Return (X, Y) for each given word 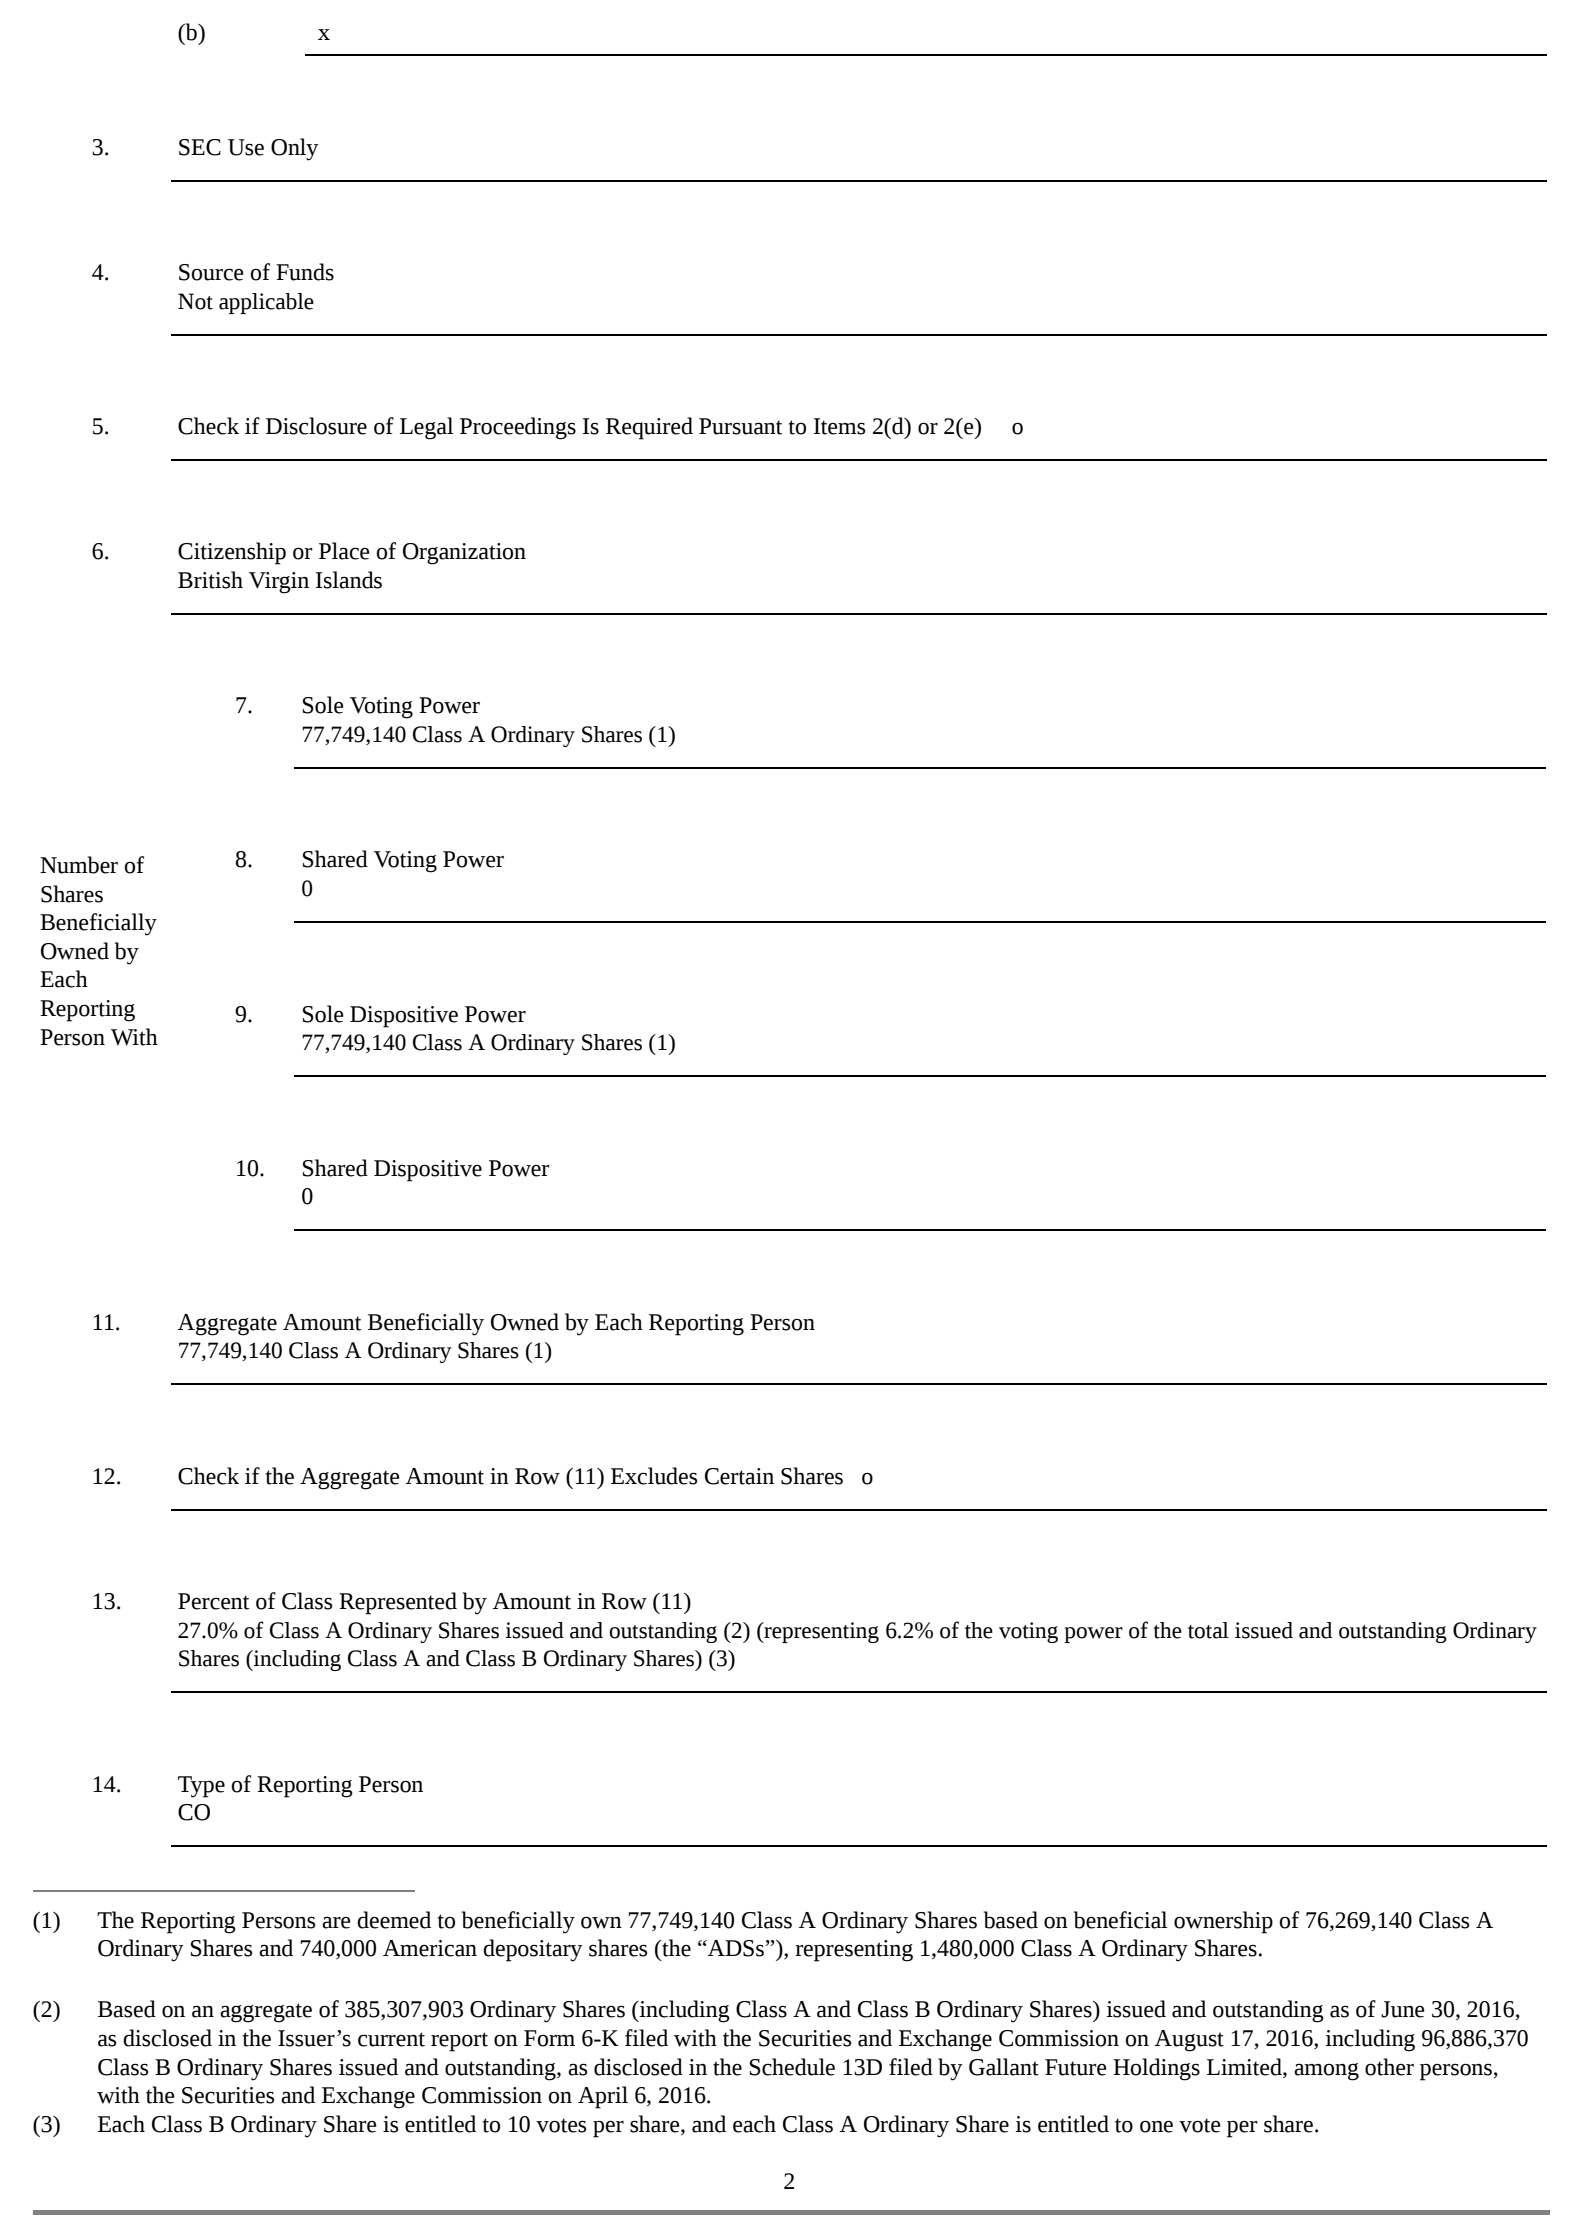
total (1208, 1630)
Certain (739, 1476)
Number (79, 865)
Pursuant (741, 426)
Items (839, 426)
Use (246, 147)
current (391, 2039)
